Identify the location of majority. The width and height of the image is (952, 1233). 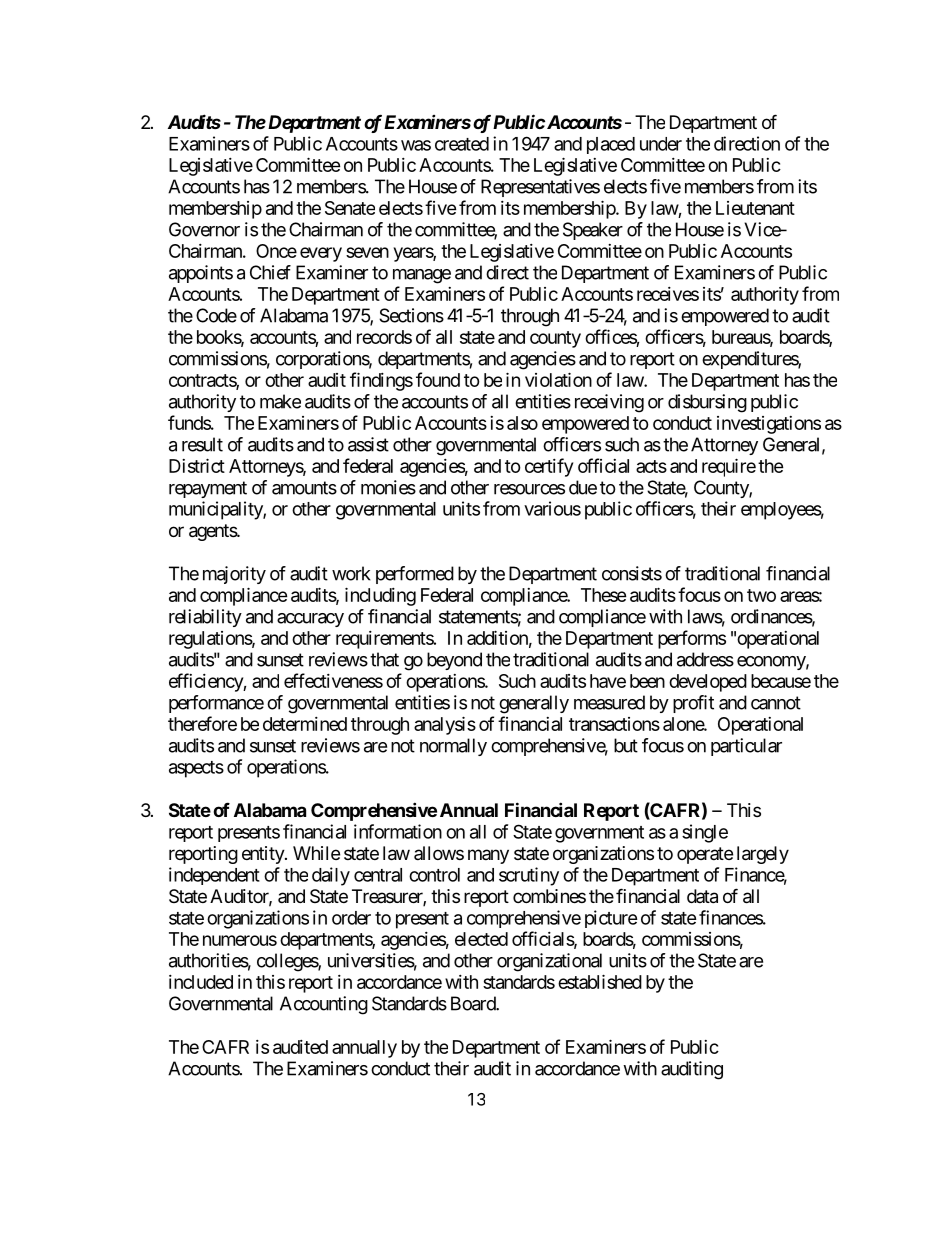
(234, 575).
